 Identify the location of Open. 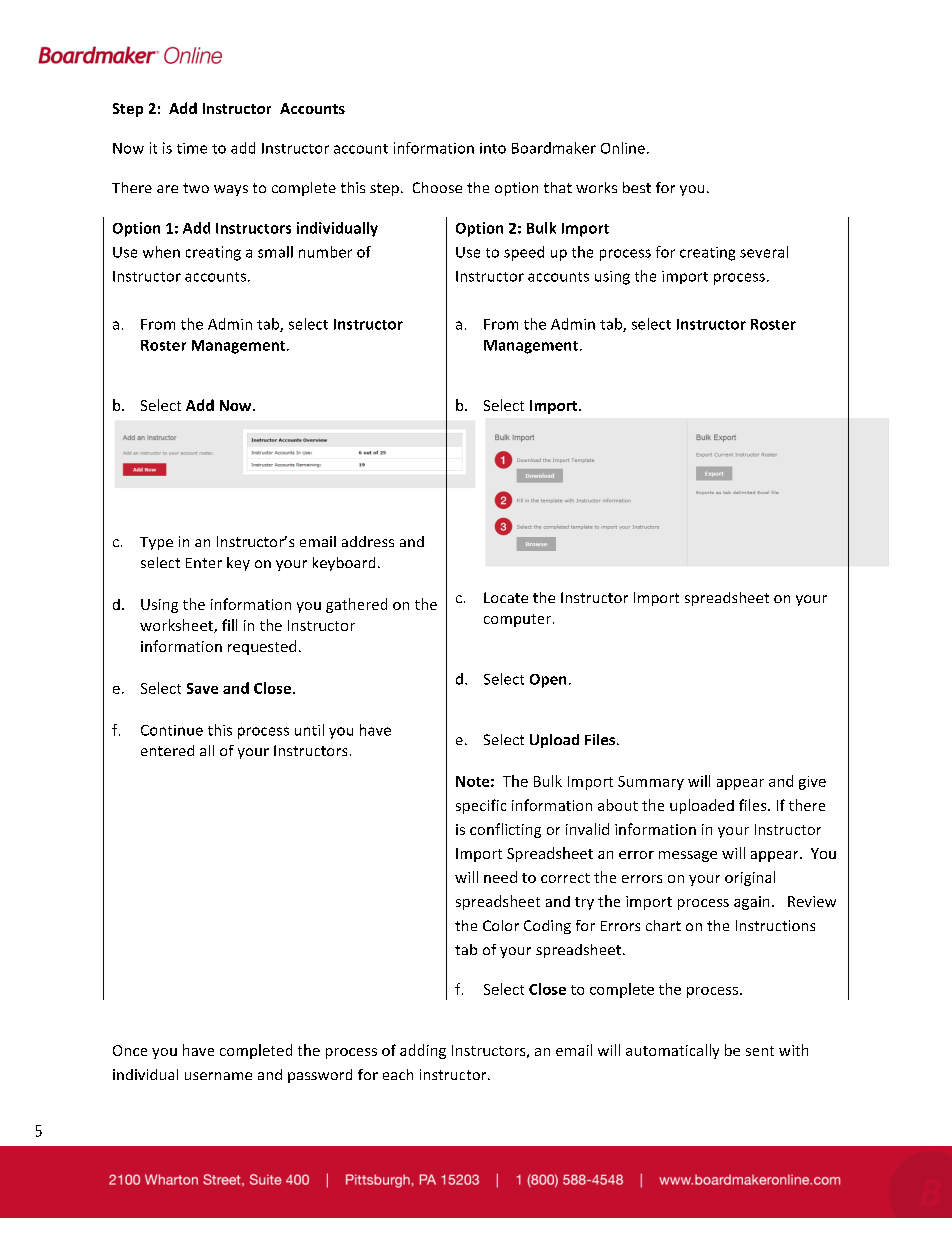
(548, 681).
